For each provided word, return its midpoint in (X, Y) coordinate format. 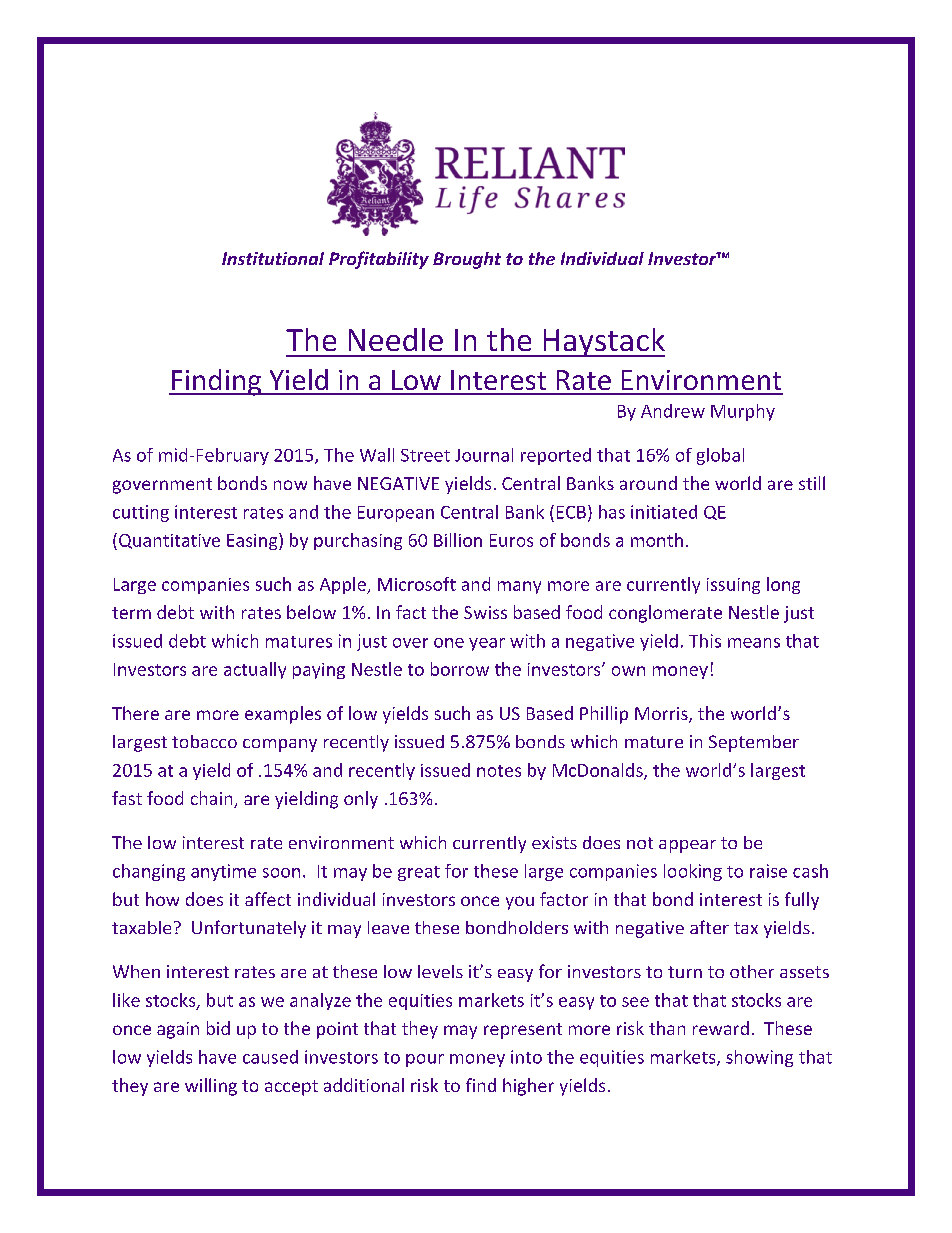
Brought (467, 260)
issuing (733, 586)
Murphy (743, 412)
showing (759, 1058)
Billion (458, 540)
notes (499, 771)
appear (687, 846)
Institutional (273, 258)
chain (213, 799)
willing (211, 1087)
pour (425, 1060)
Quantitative (169, 541)
